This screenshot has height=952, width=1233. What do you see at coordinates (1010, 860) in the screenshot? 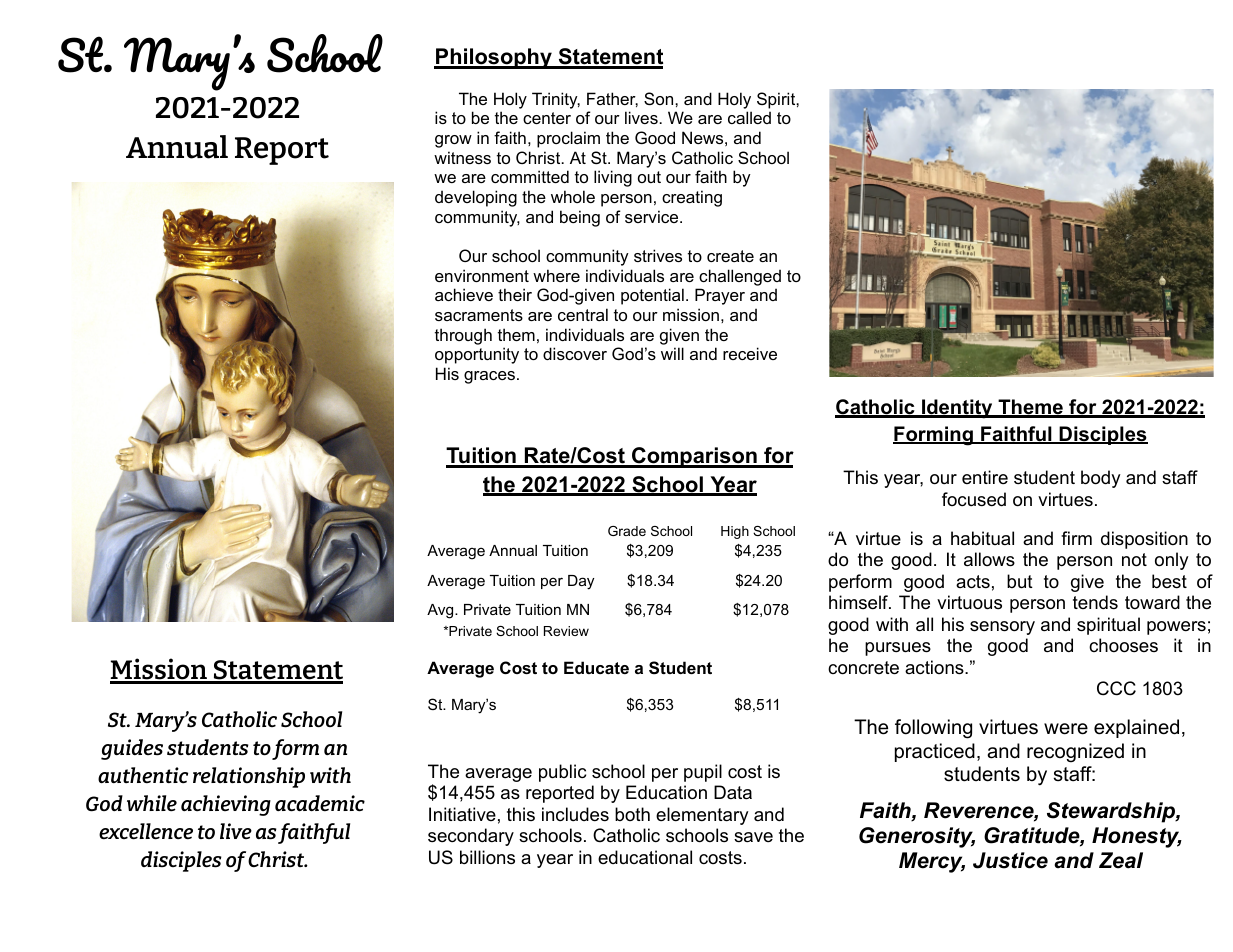
I see `Justice` at bounding box center [1010, 860].
